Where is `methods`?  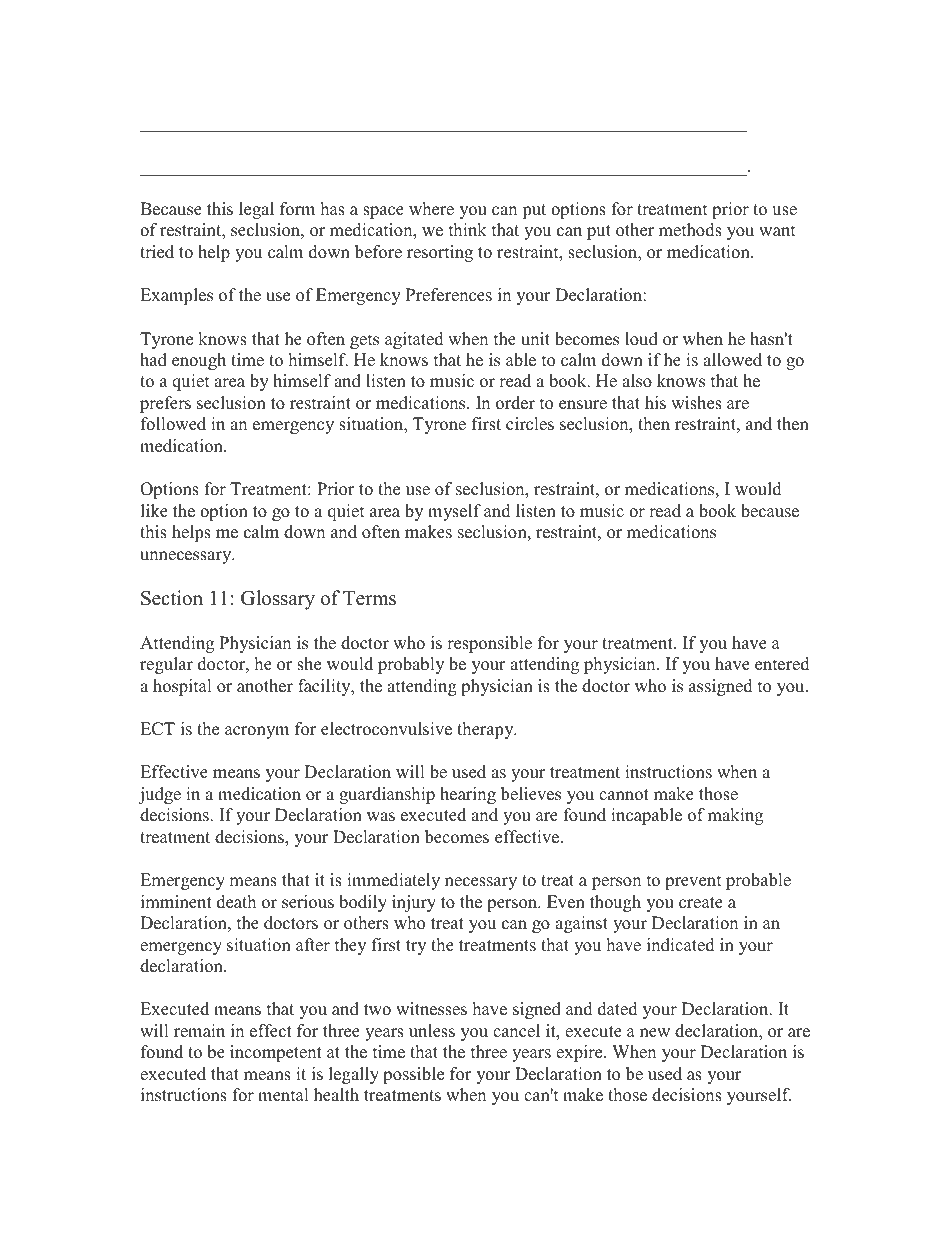 methods is located at coordinates (690, 230).
